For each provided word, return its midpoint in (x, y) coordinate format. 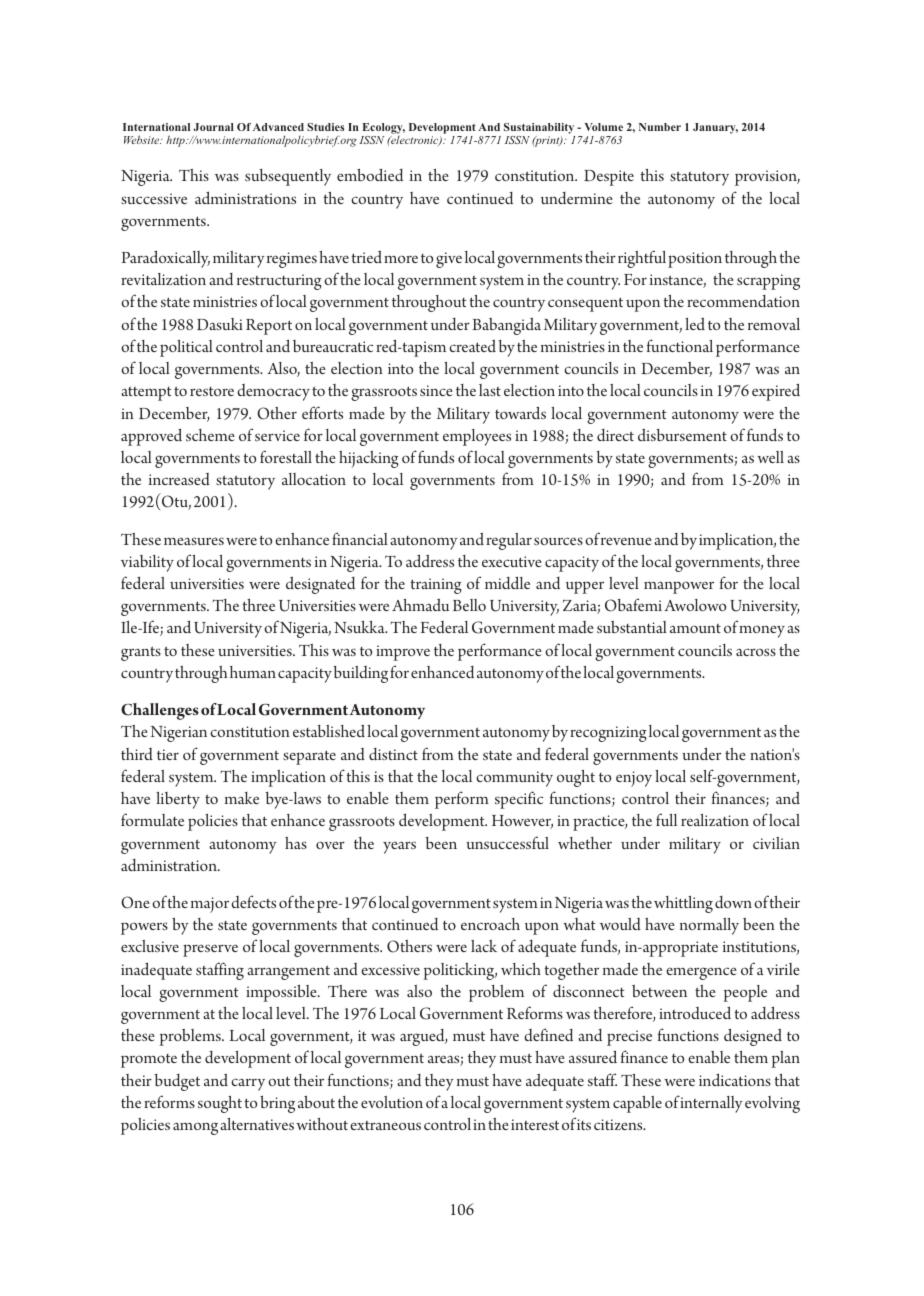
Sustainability (539, 128)
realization (715, 820)
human (253, 672)
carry (248, 1084)
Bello (469, 605)
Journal (213, 127)
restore (212, 391)
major (210, 905)
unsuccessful (507, 842)
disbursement (682, 434)
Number (660, 127)
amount (695, 628)
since (436, 390)
